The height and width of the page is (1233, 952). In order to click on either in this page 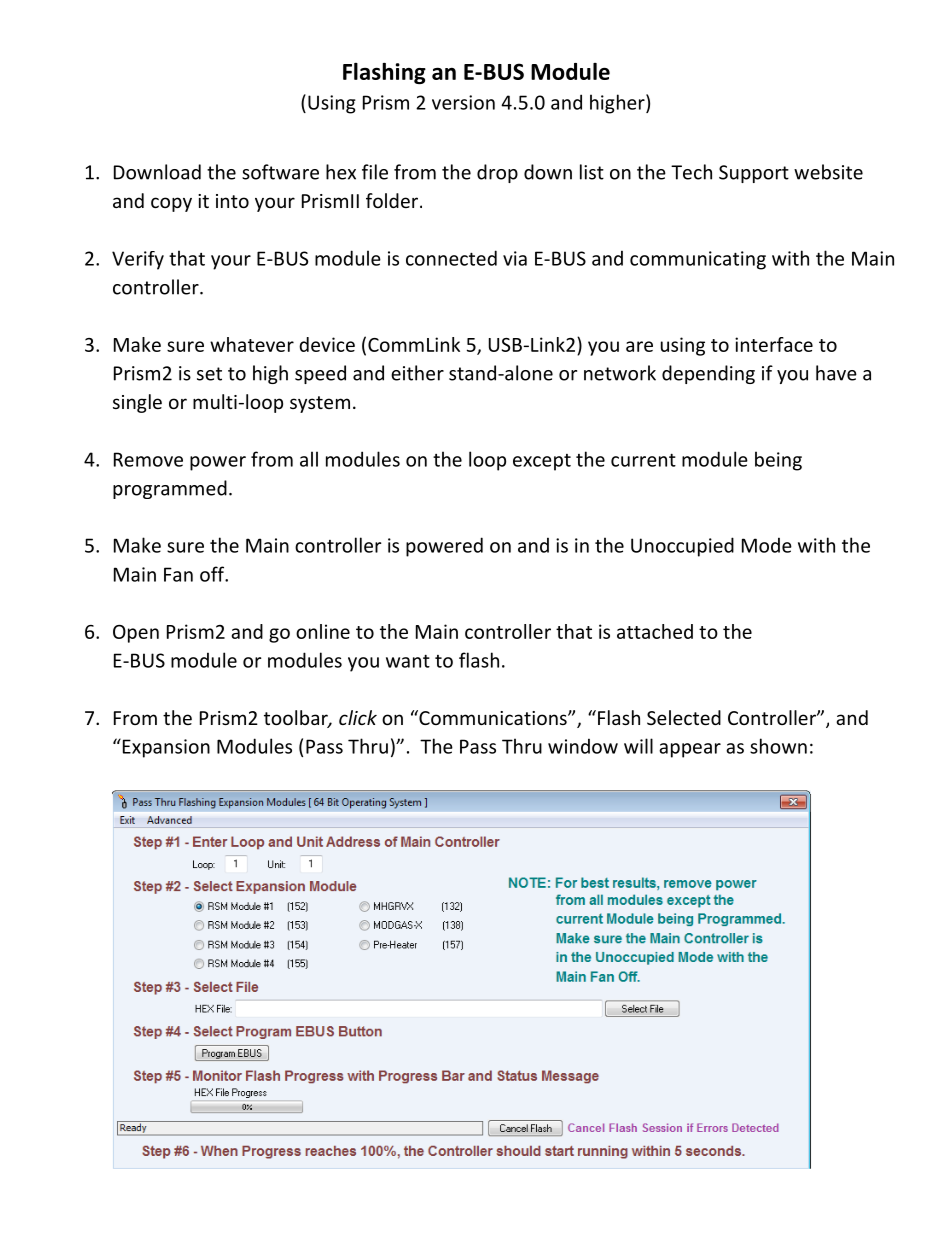, I will do `click(417, 373)`.
